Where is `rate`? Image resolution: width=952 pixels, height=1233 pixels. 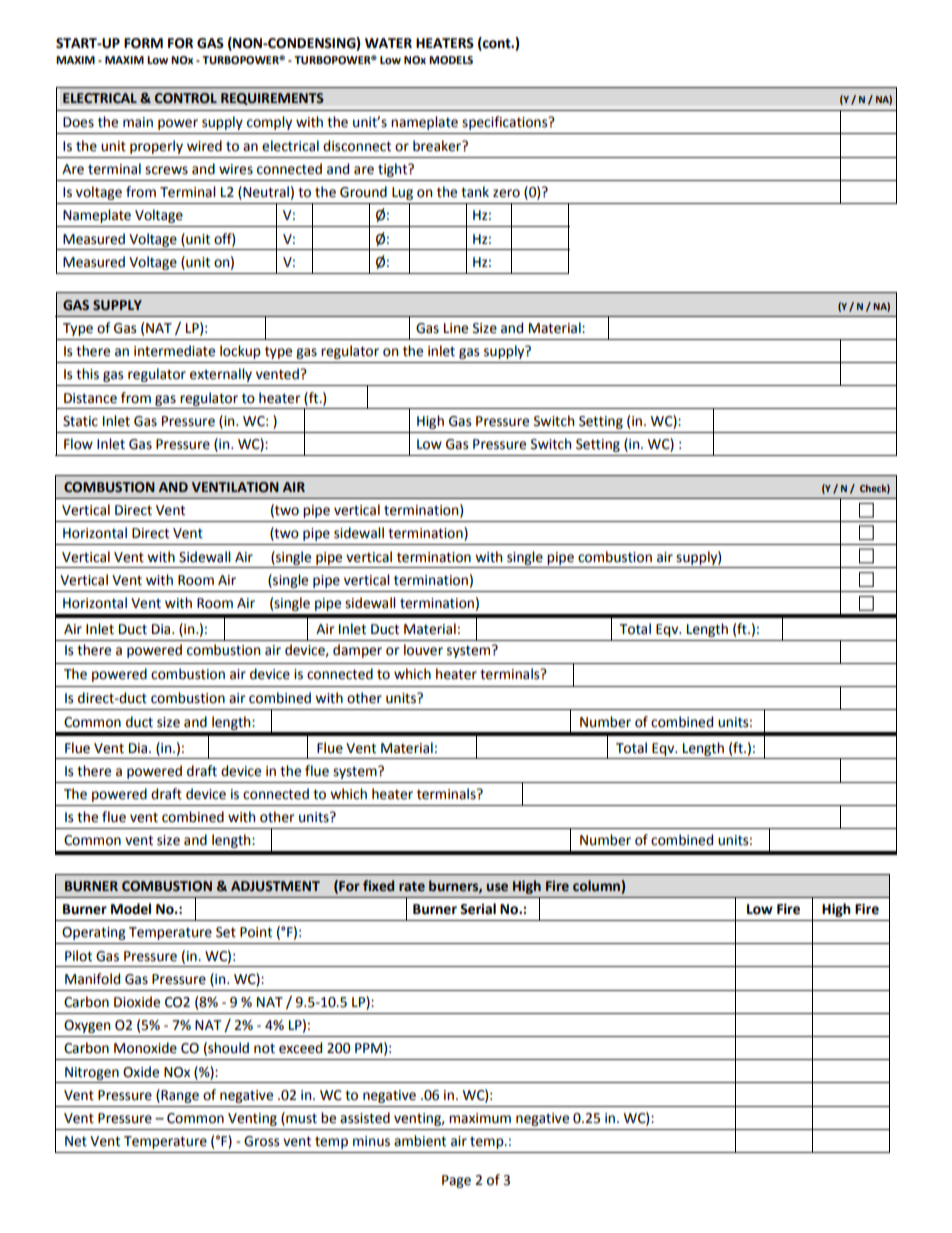
rate is located at coordinates (412, 886).
